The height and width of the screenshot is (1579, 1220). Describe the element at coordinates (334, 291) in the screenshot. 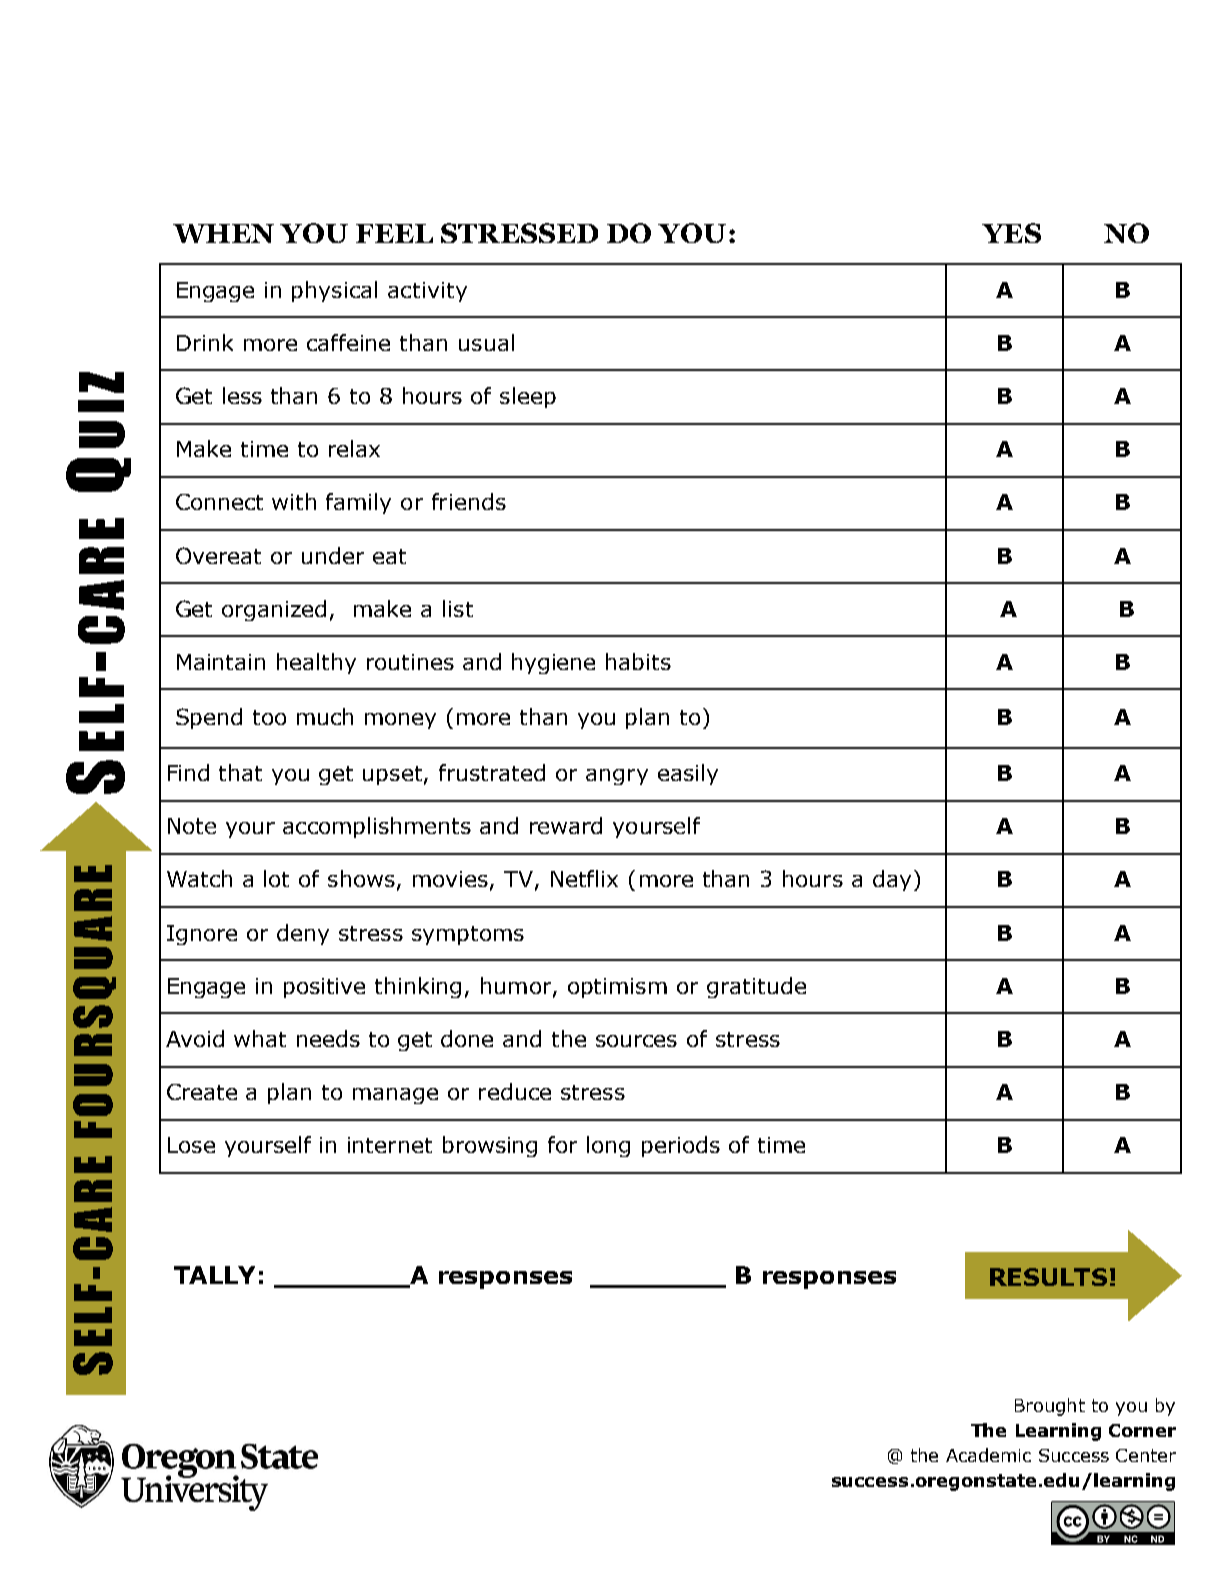

I see `physical` at that location.
